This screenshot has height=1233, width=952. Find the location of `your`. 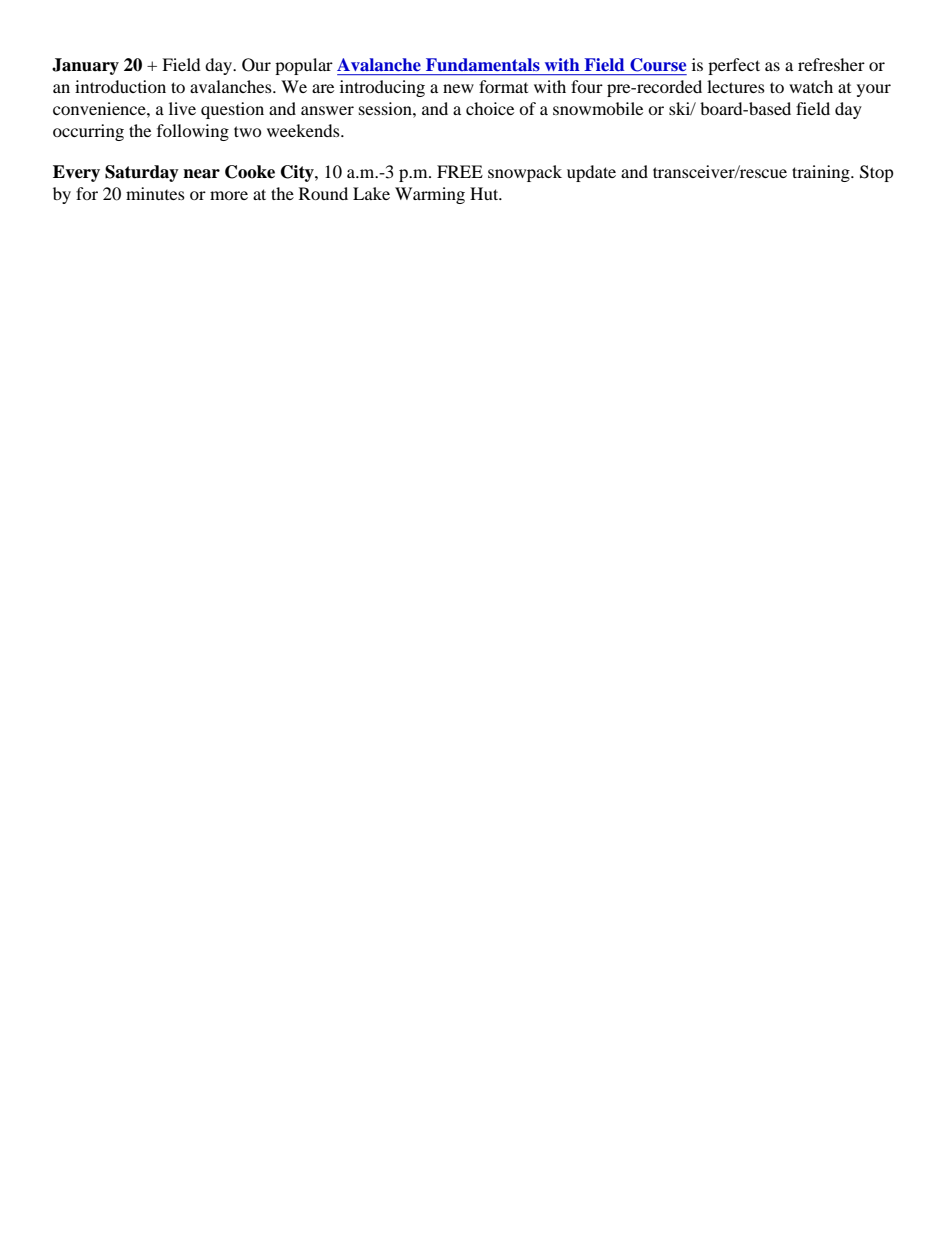

your is located at coordinates (874, 90).
